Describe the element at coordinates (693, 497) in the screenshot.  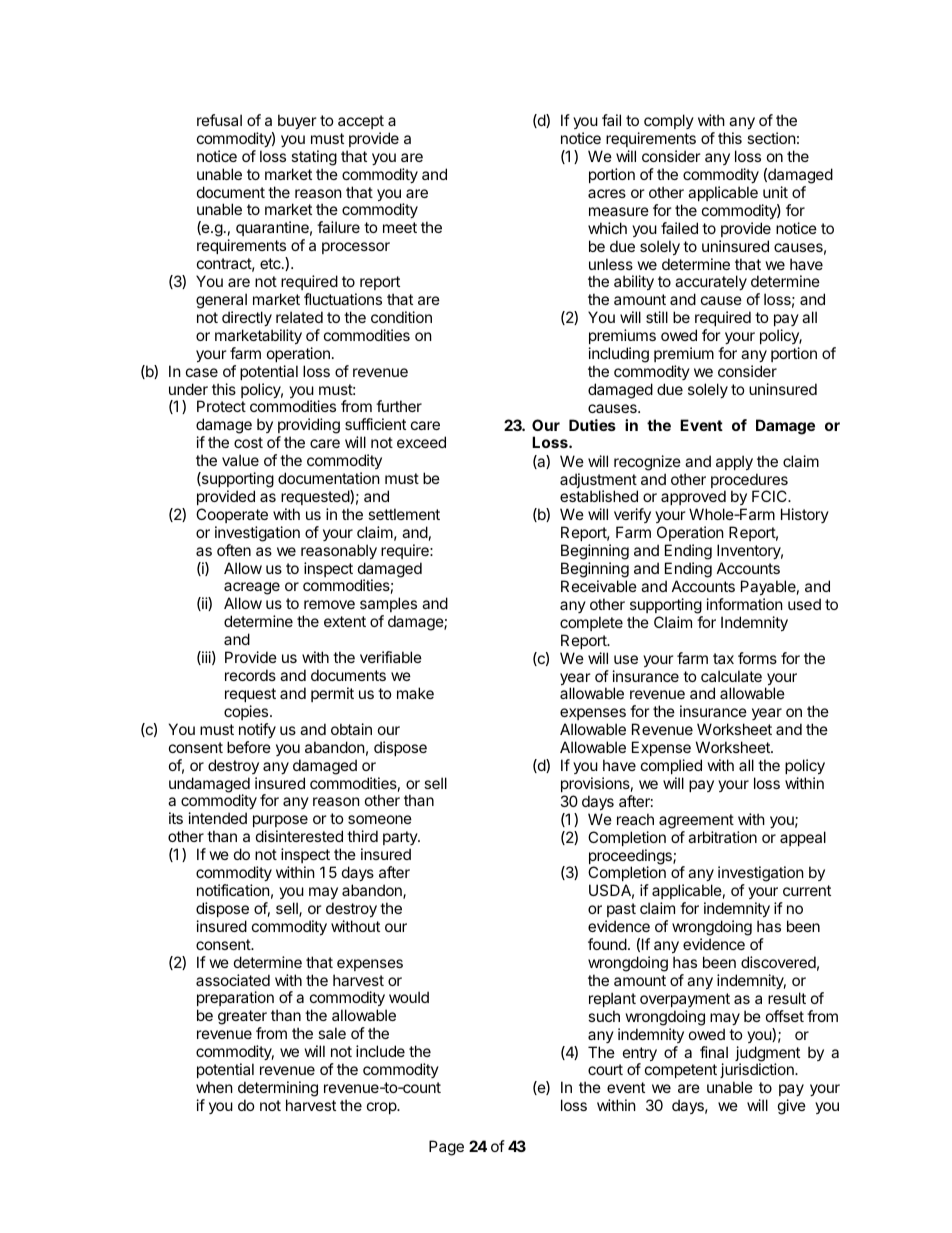
I see `approved` at that location.
